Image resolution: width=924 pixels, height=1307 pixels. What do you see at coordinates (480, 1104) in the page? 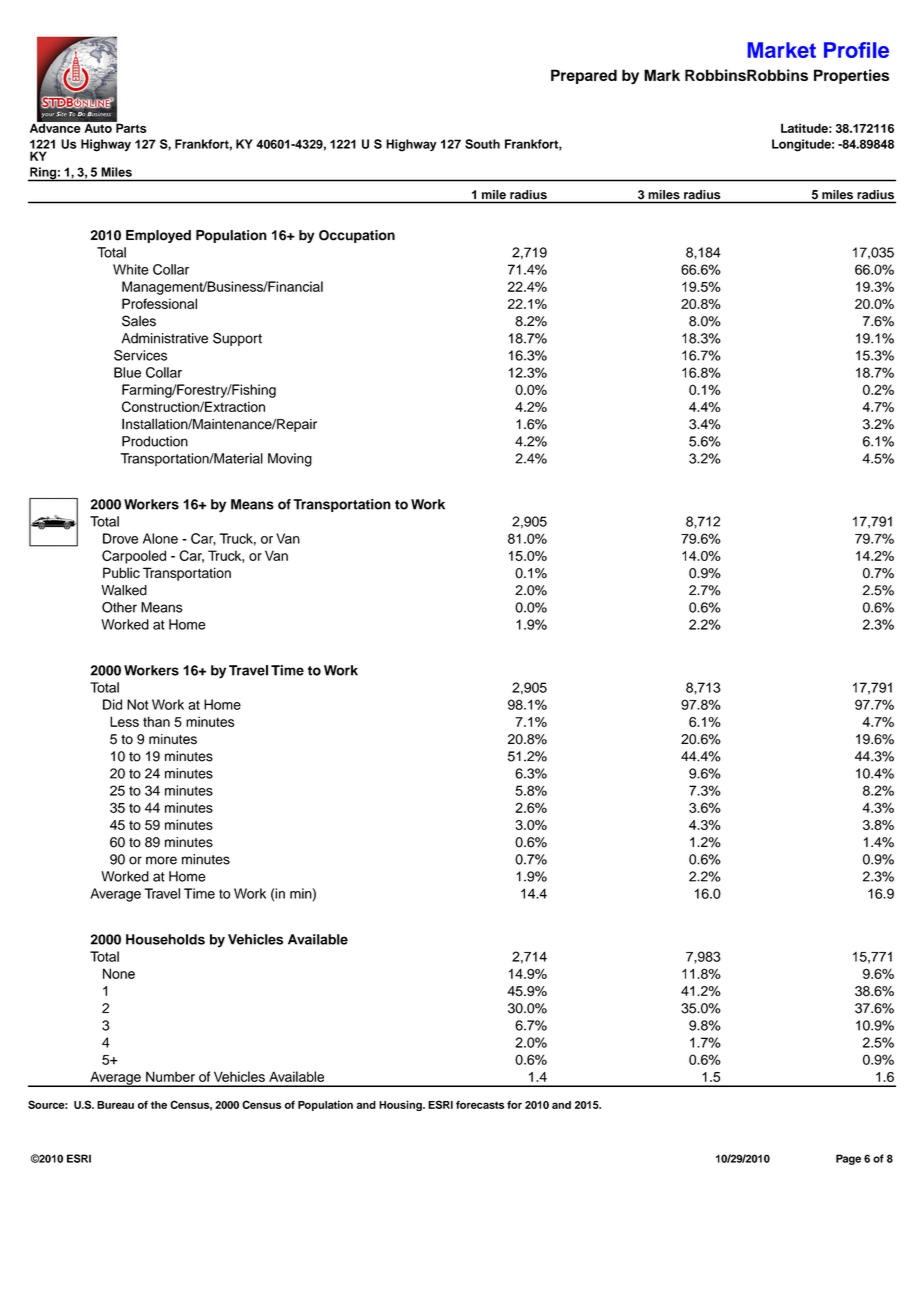
I see `forecasts` at bounding box center [480, 1104].
